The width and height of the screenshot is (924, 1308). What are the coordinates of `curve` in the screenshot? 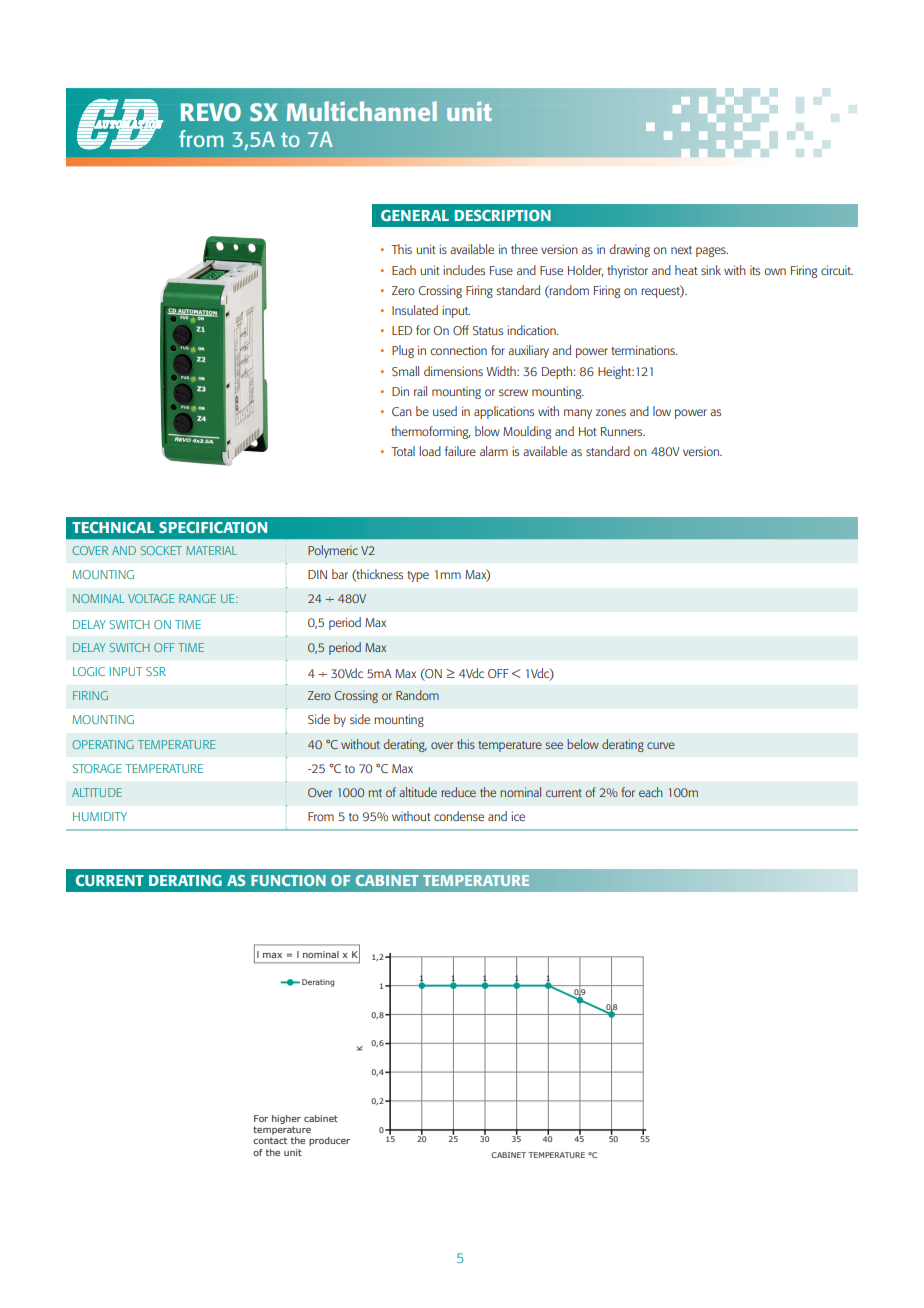 It's located at (661, 745).
